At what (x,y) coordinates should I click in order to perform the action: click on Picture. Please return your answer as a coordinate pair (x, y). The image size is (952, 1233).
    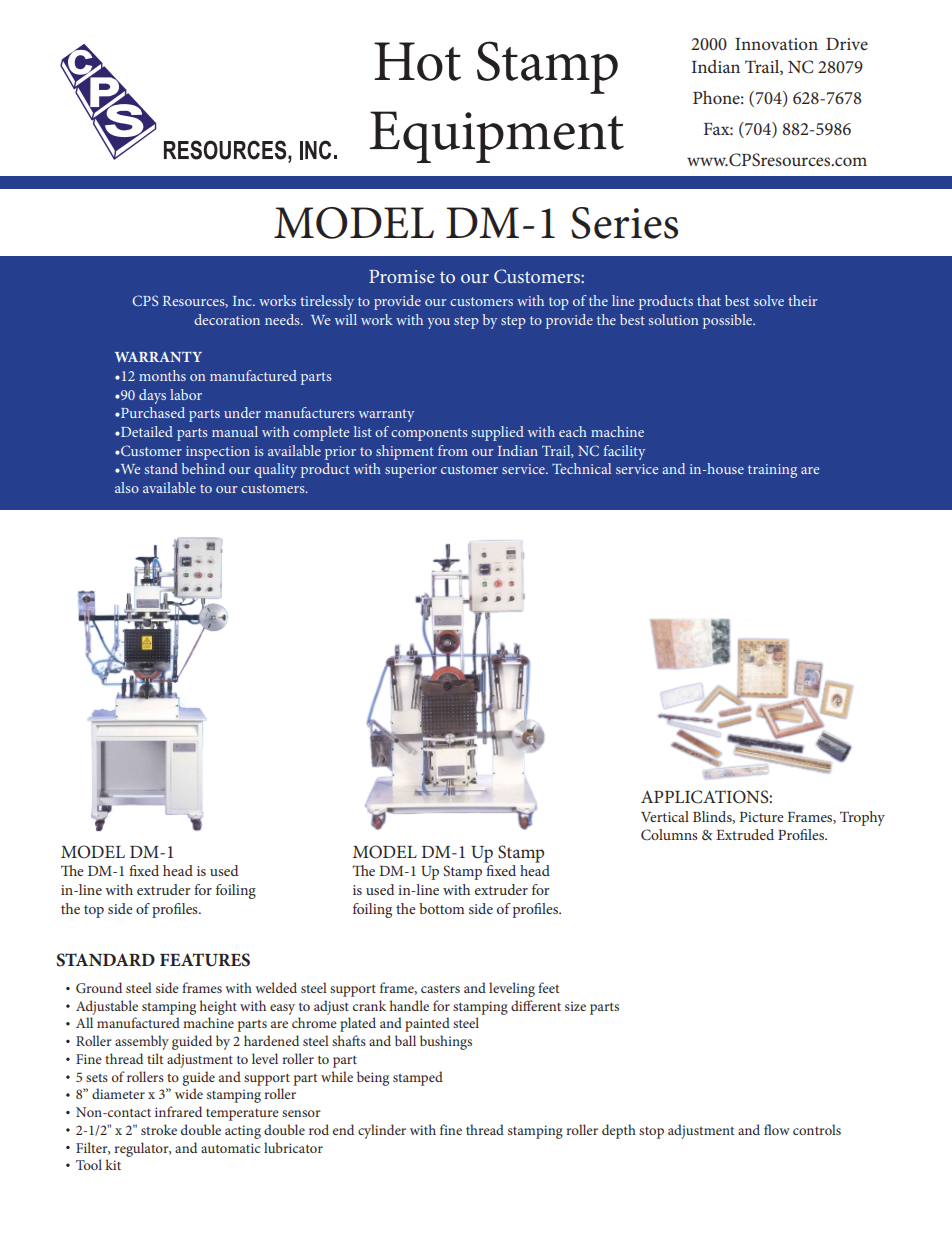
    Looking at the image, I should click on (762, 817).
